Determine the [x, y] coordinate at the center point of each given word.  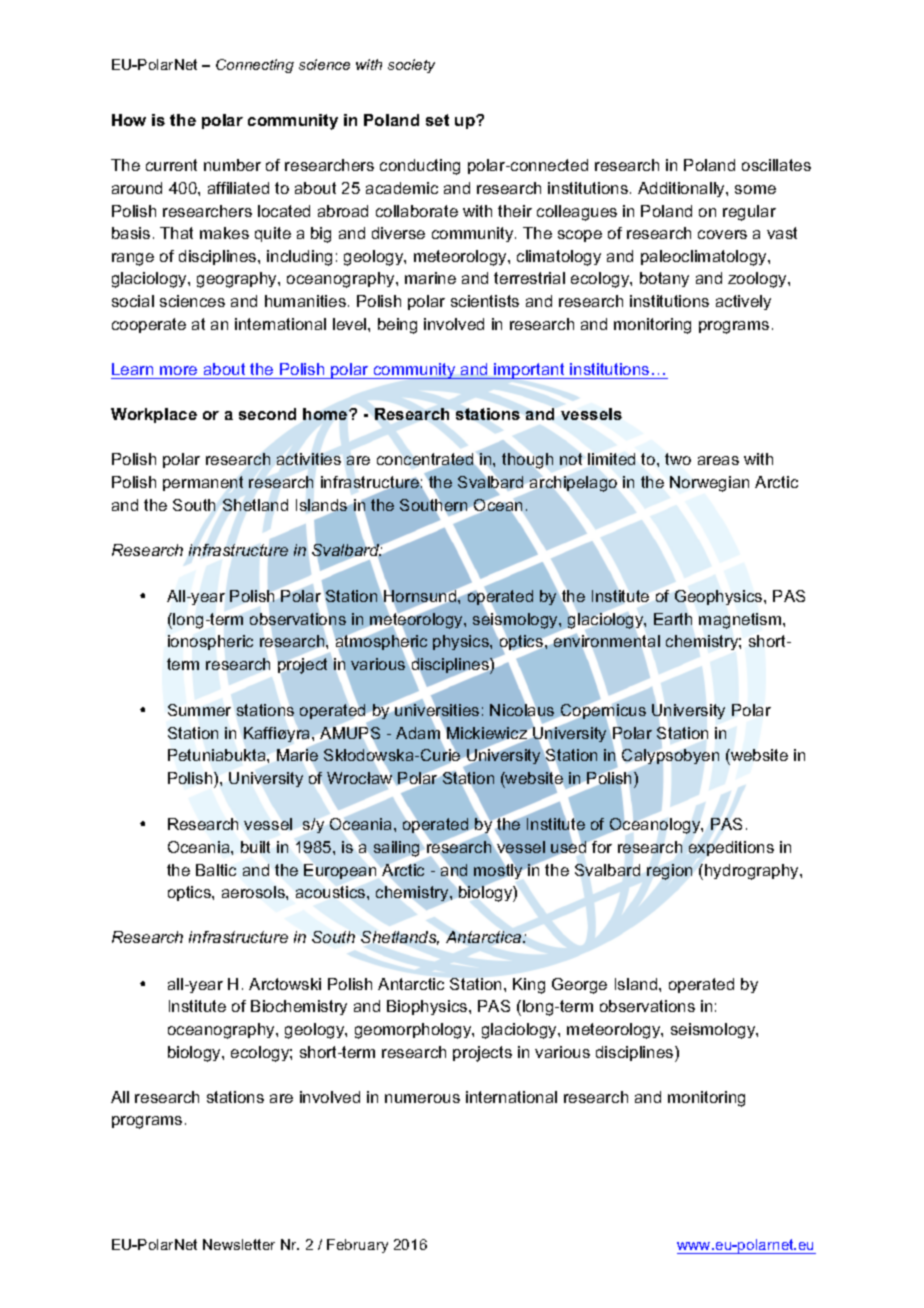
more [178, 370]
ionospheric [210, 642]
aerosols [254, 892]
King [529, 986]
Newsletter [239, 1244]
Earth [673, 619]
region [669, 872]
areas [718, 460]
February [357, 1246]
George [579, 986]
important [529, 371]
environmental [607, 641]
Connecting [255, 66]
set [437, 120]
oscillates [776, 165]
